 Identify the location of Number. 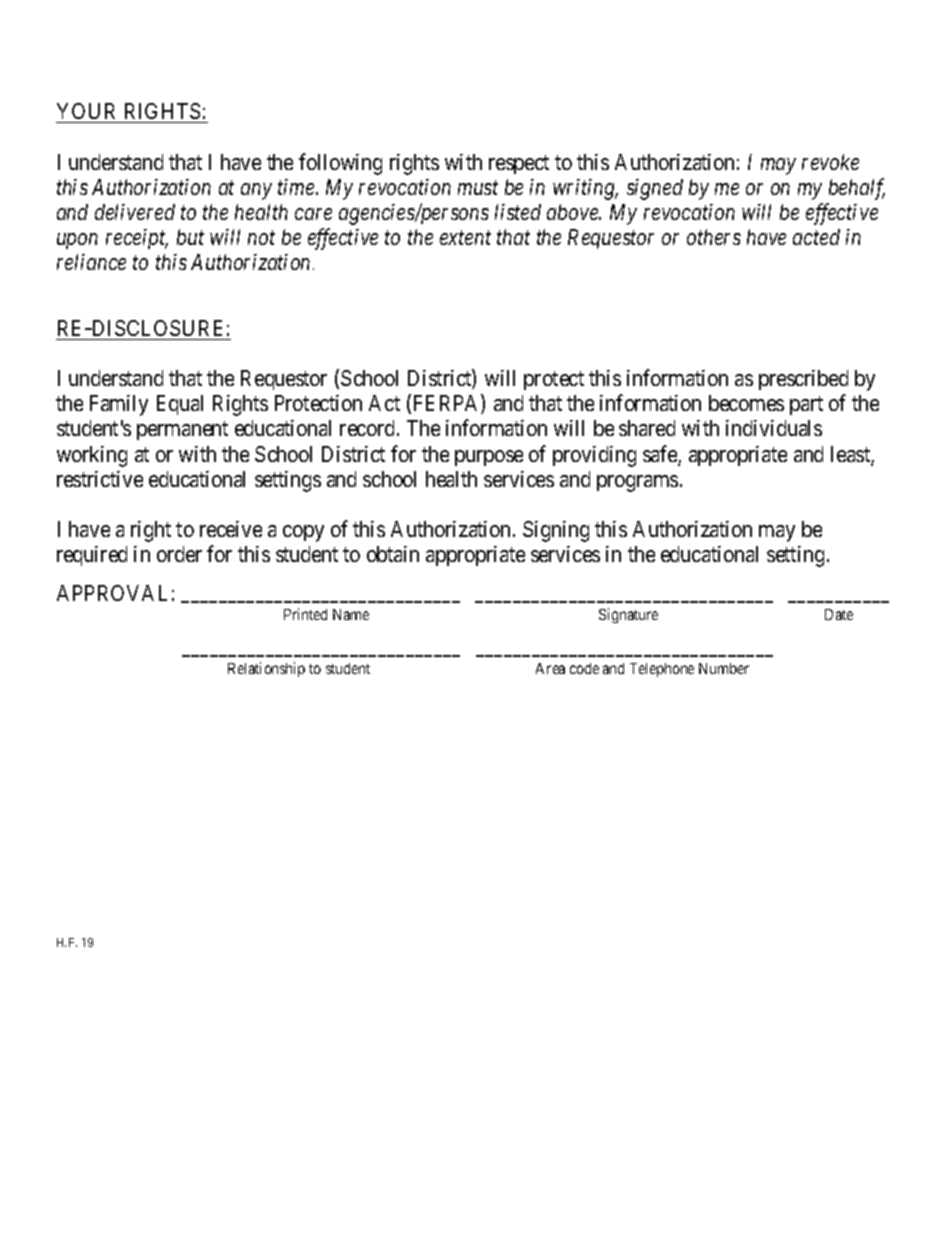
(724, 668).
